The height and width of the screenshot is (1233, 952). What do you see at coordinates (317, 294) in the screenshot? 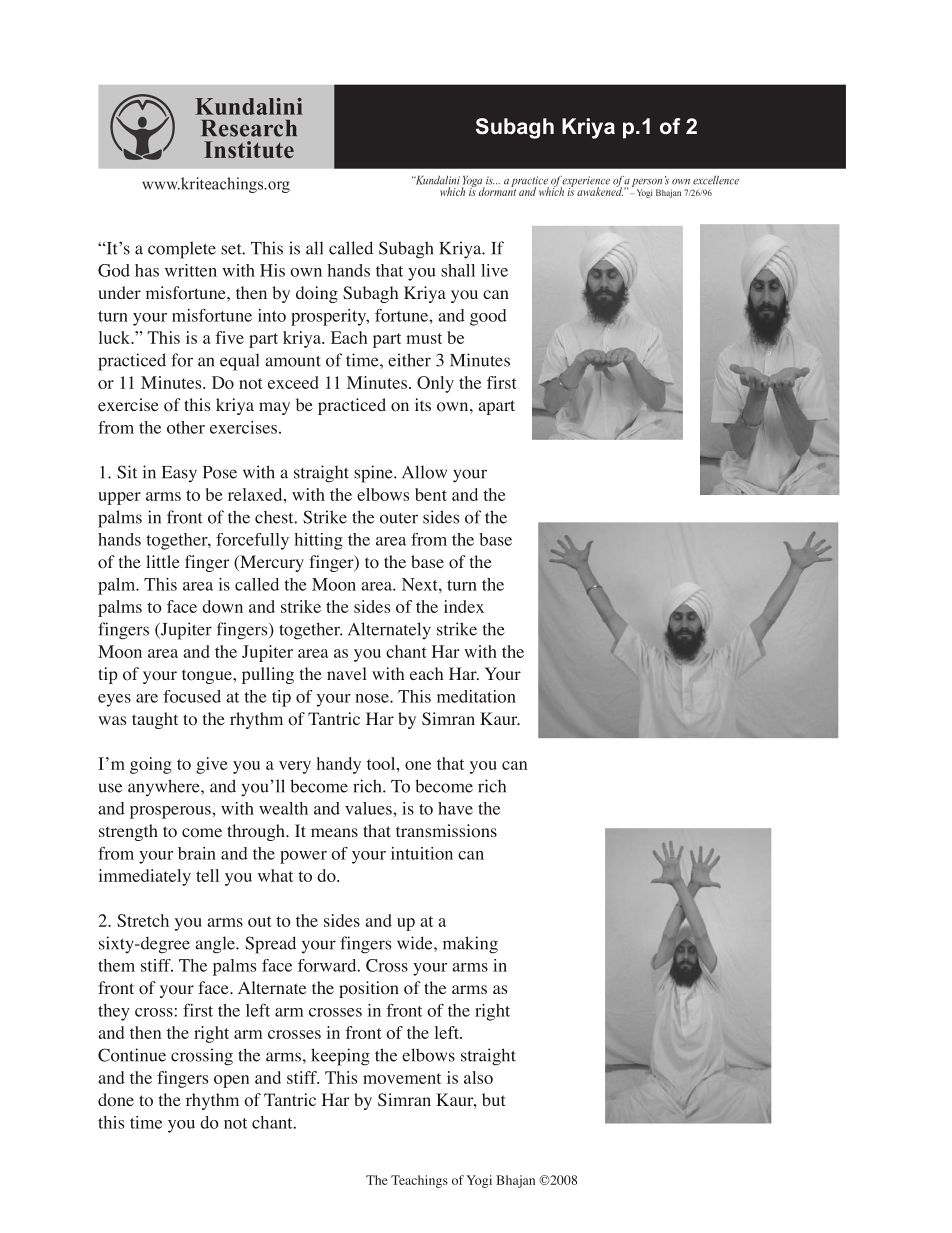
I see `doing` at bounding box center [317, 294].
